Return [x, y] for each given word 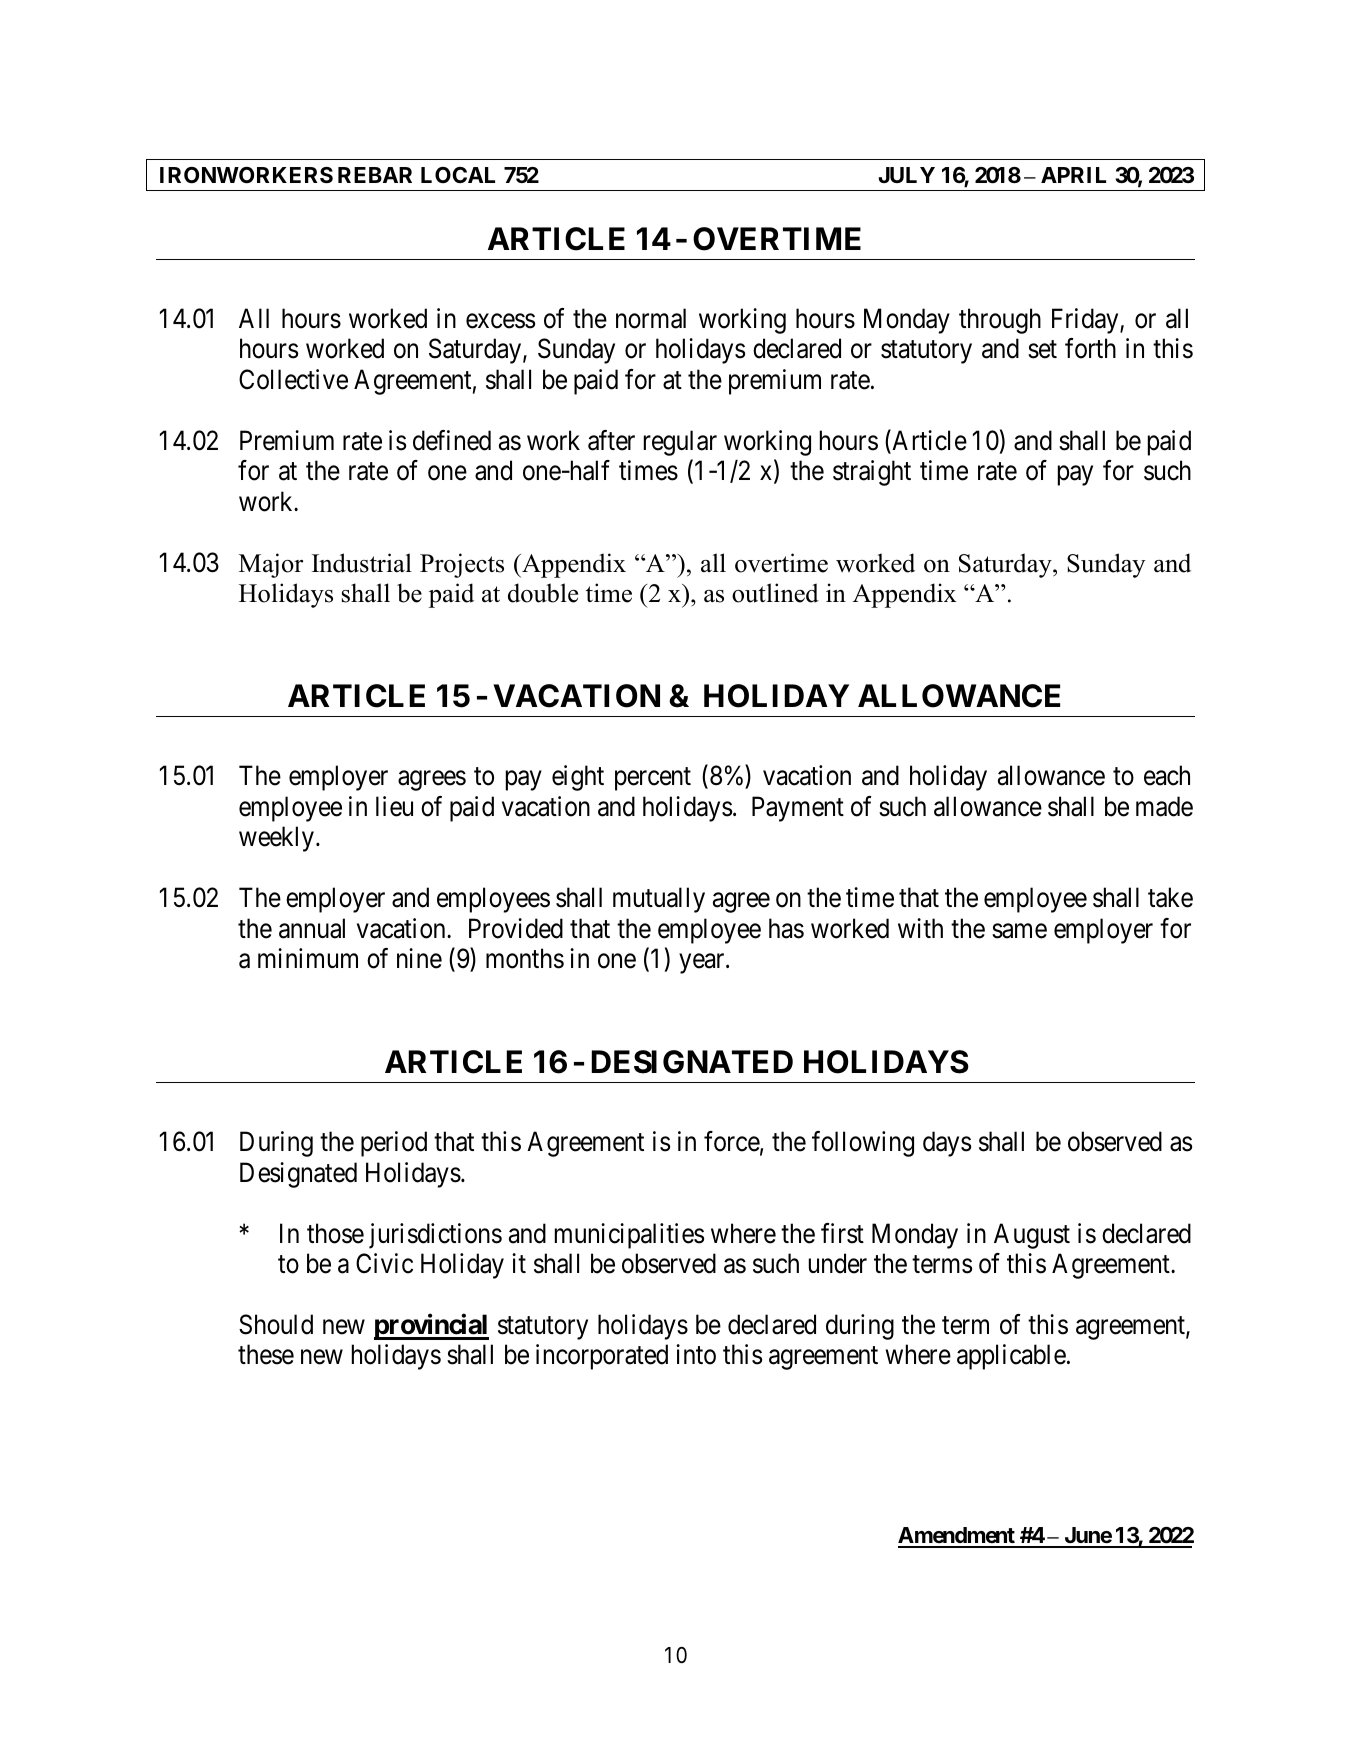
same [1019, 931]
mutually [659, 900]
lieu [394, 806]
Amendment [957, 1537]
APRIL [1073, 175]
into [696, 1354]
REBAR [375, 175]
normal [651, 318]
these [266, 1354]
